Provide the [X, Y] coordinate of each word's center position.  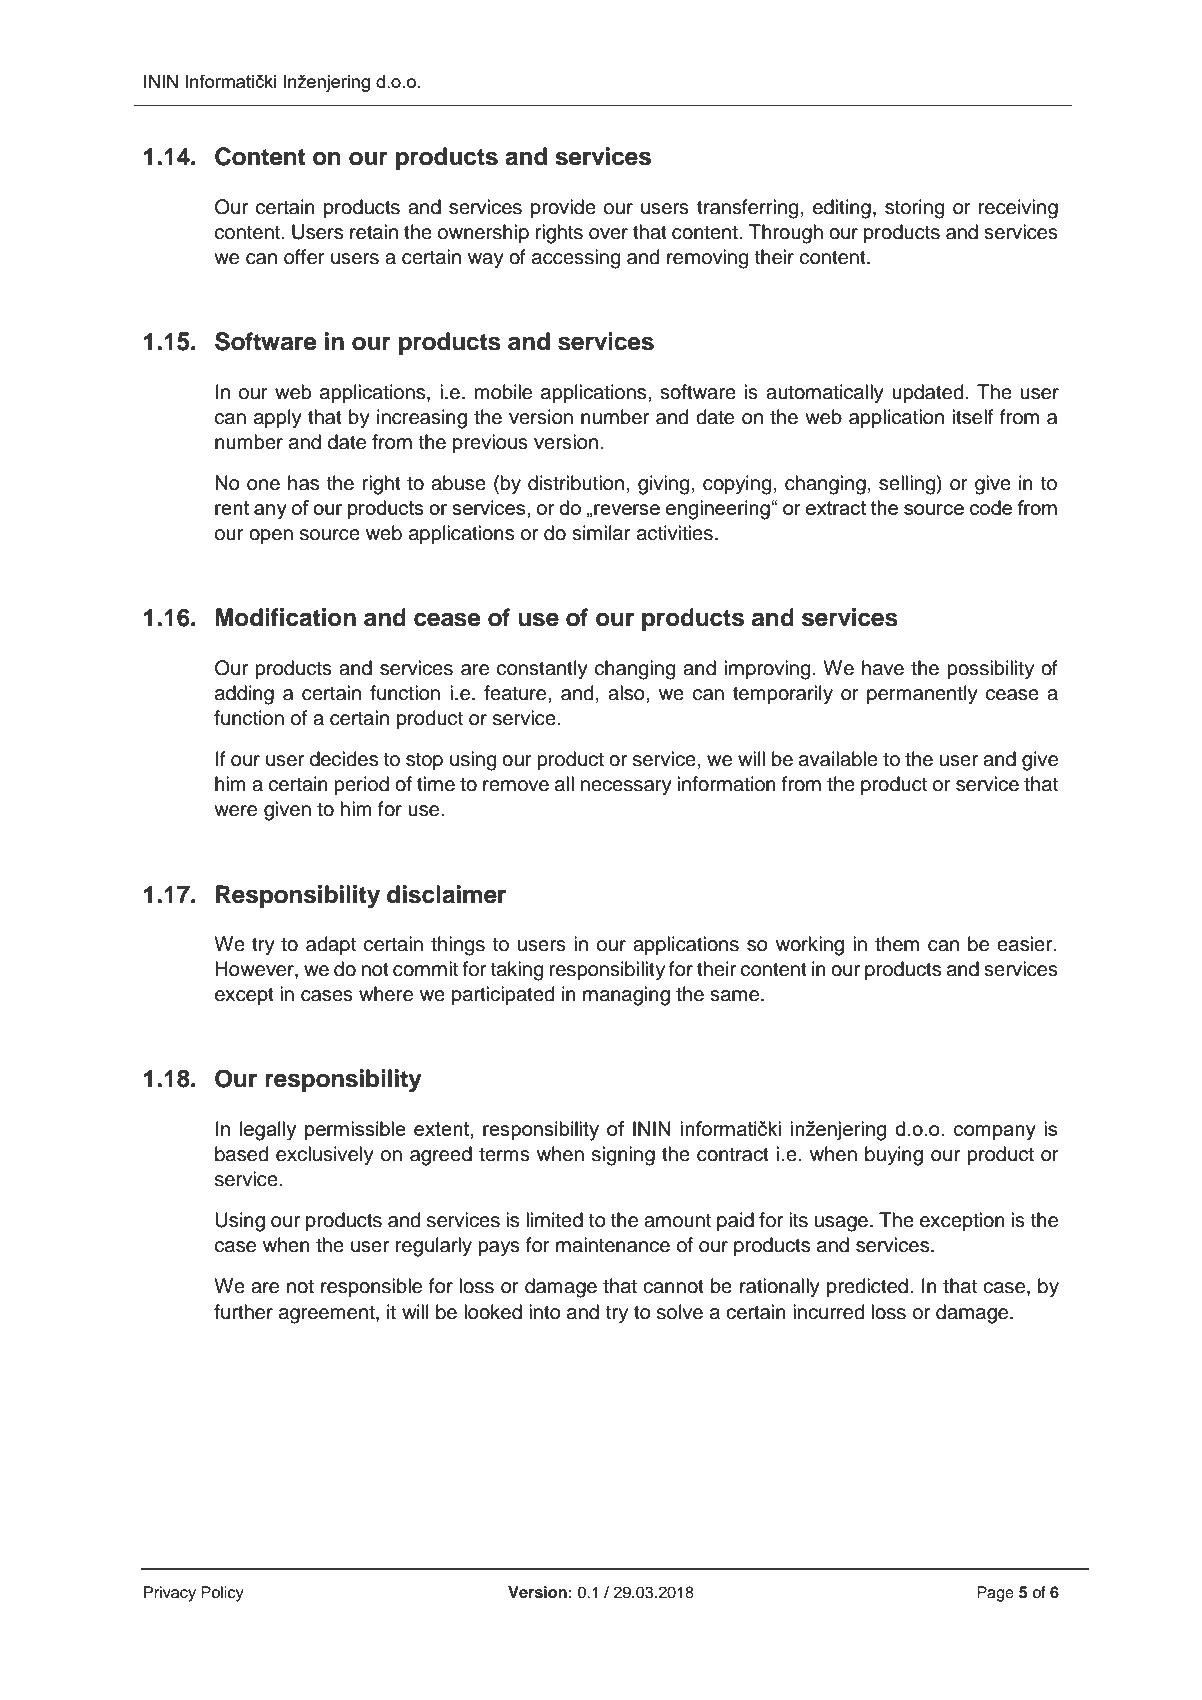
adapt [331, 945]
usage [841, 1224]
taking [517, 971]
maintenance [613, 1245]
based [241, 1154]
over [608, 234]
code [991, 507]
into [545, 1312]
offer [304, 257]
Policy [222, 1594]
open [271, 536]
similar [601, 533]
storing [914, 209]
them [897, 944]
